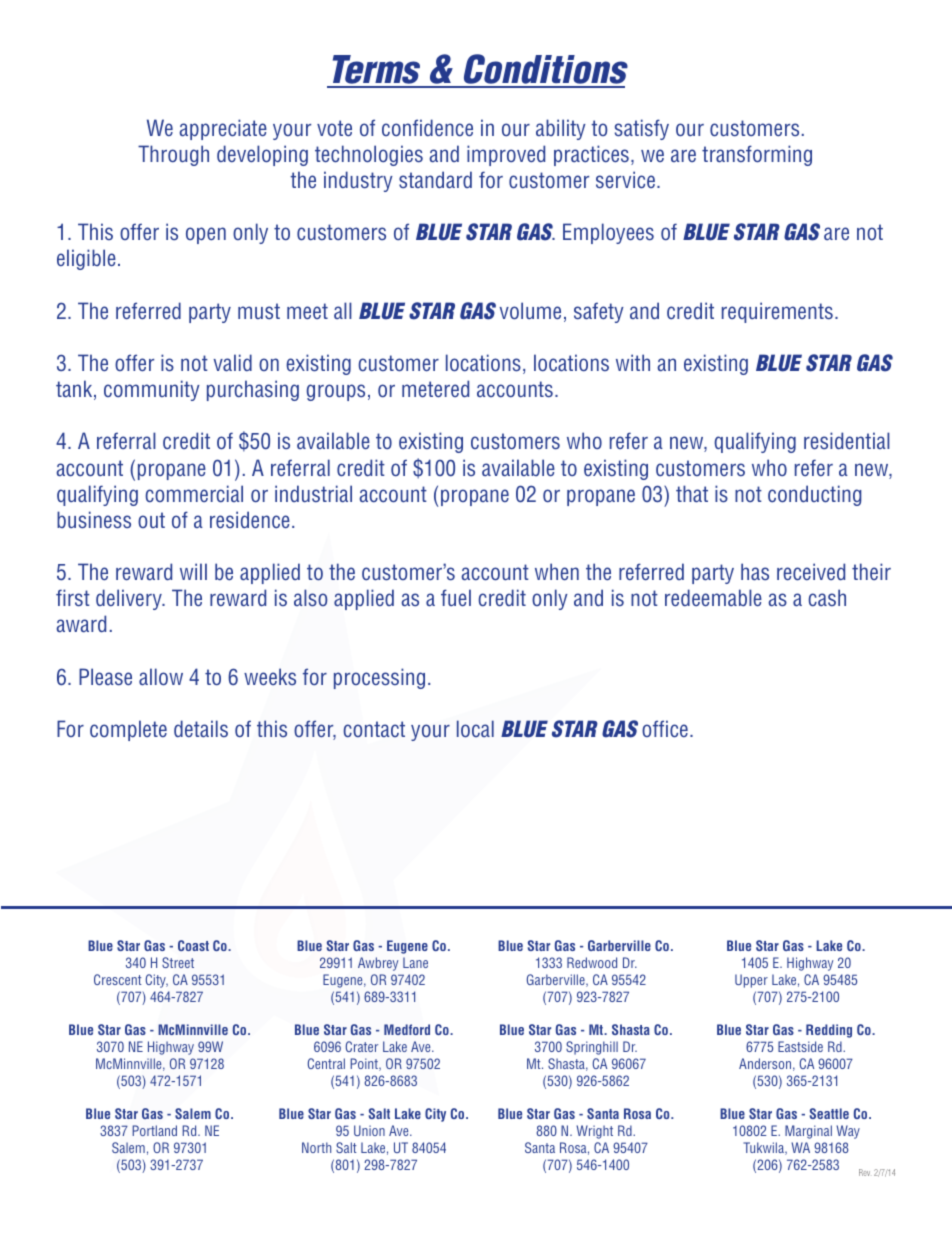 This document has height=1233, width=952. What do you see at coordinates (827, 598) in the document?
I see `cash` at bounding box center [827, 598].
